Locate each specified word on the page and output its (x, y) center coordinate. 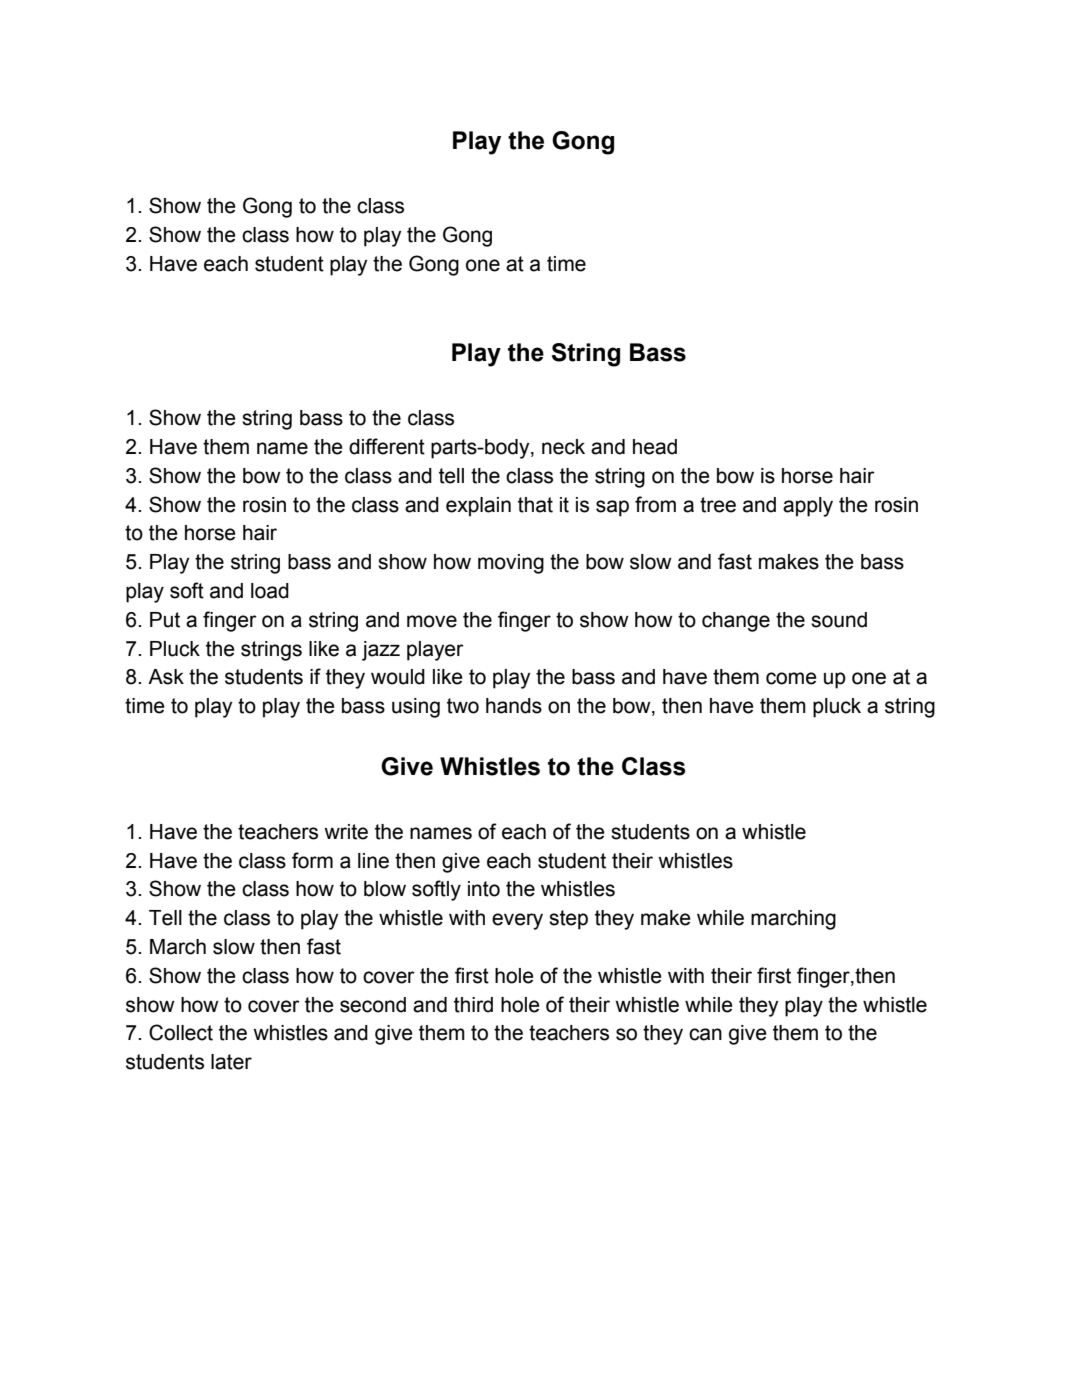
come (791, 678)
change (736, 622)
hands (514, 706)
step (568, 920)
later (231, 1062)
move (432, 621)
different (387, 446)
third (473, 1005)
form (312, 860)
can (705, 1034)
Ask (166, 677)
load (270, 591)
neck (563, 447)
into (484, 889)
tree (718, 505)
